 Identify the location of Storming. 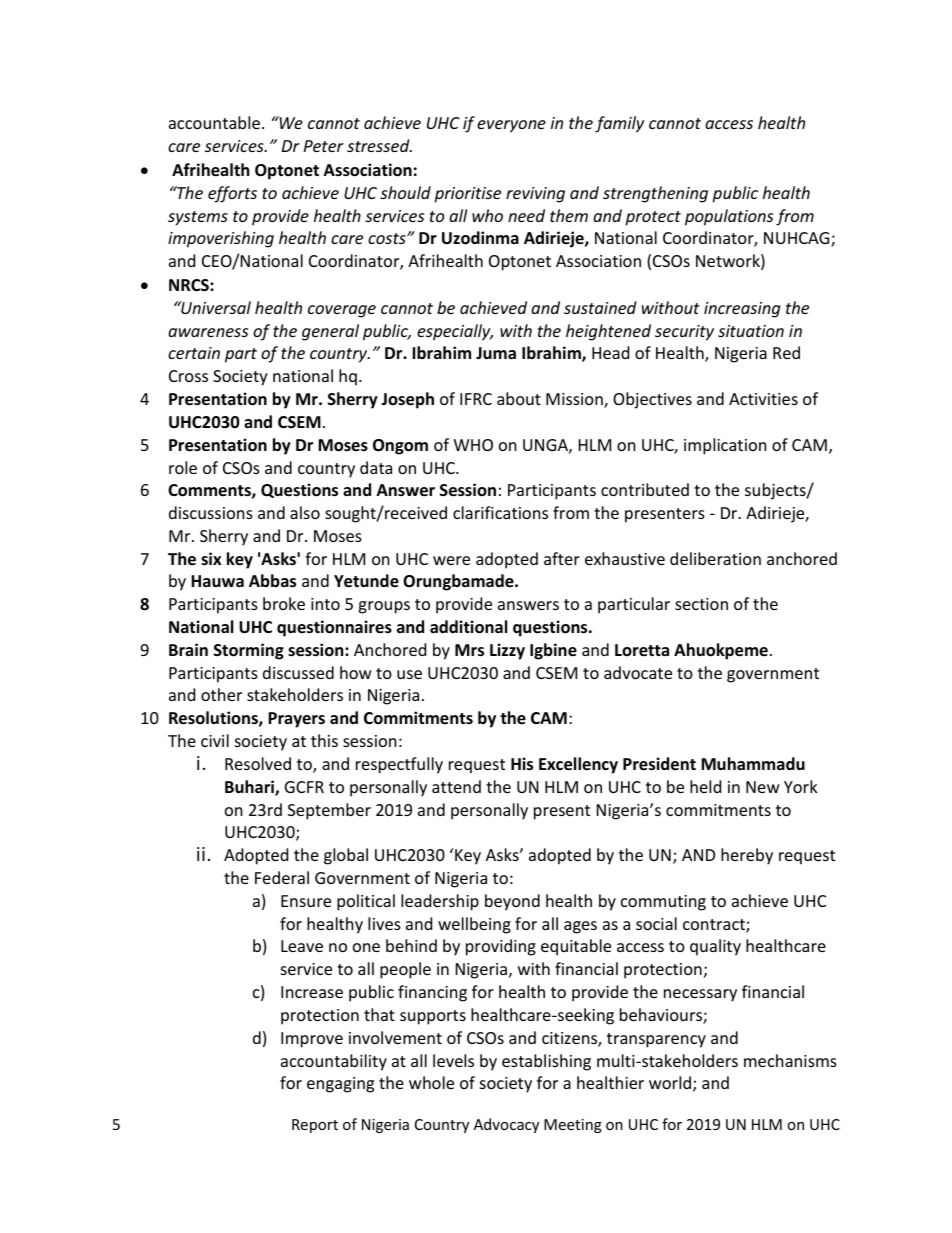
(249, 651).
